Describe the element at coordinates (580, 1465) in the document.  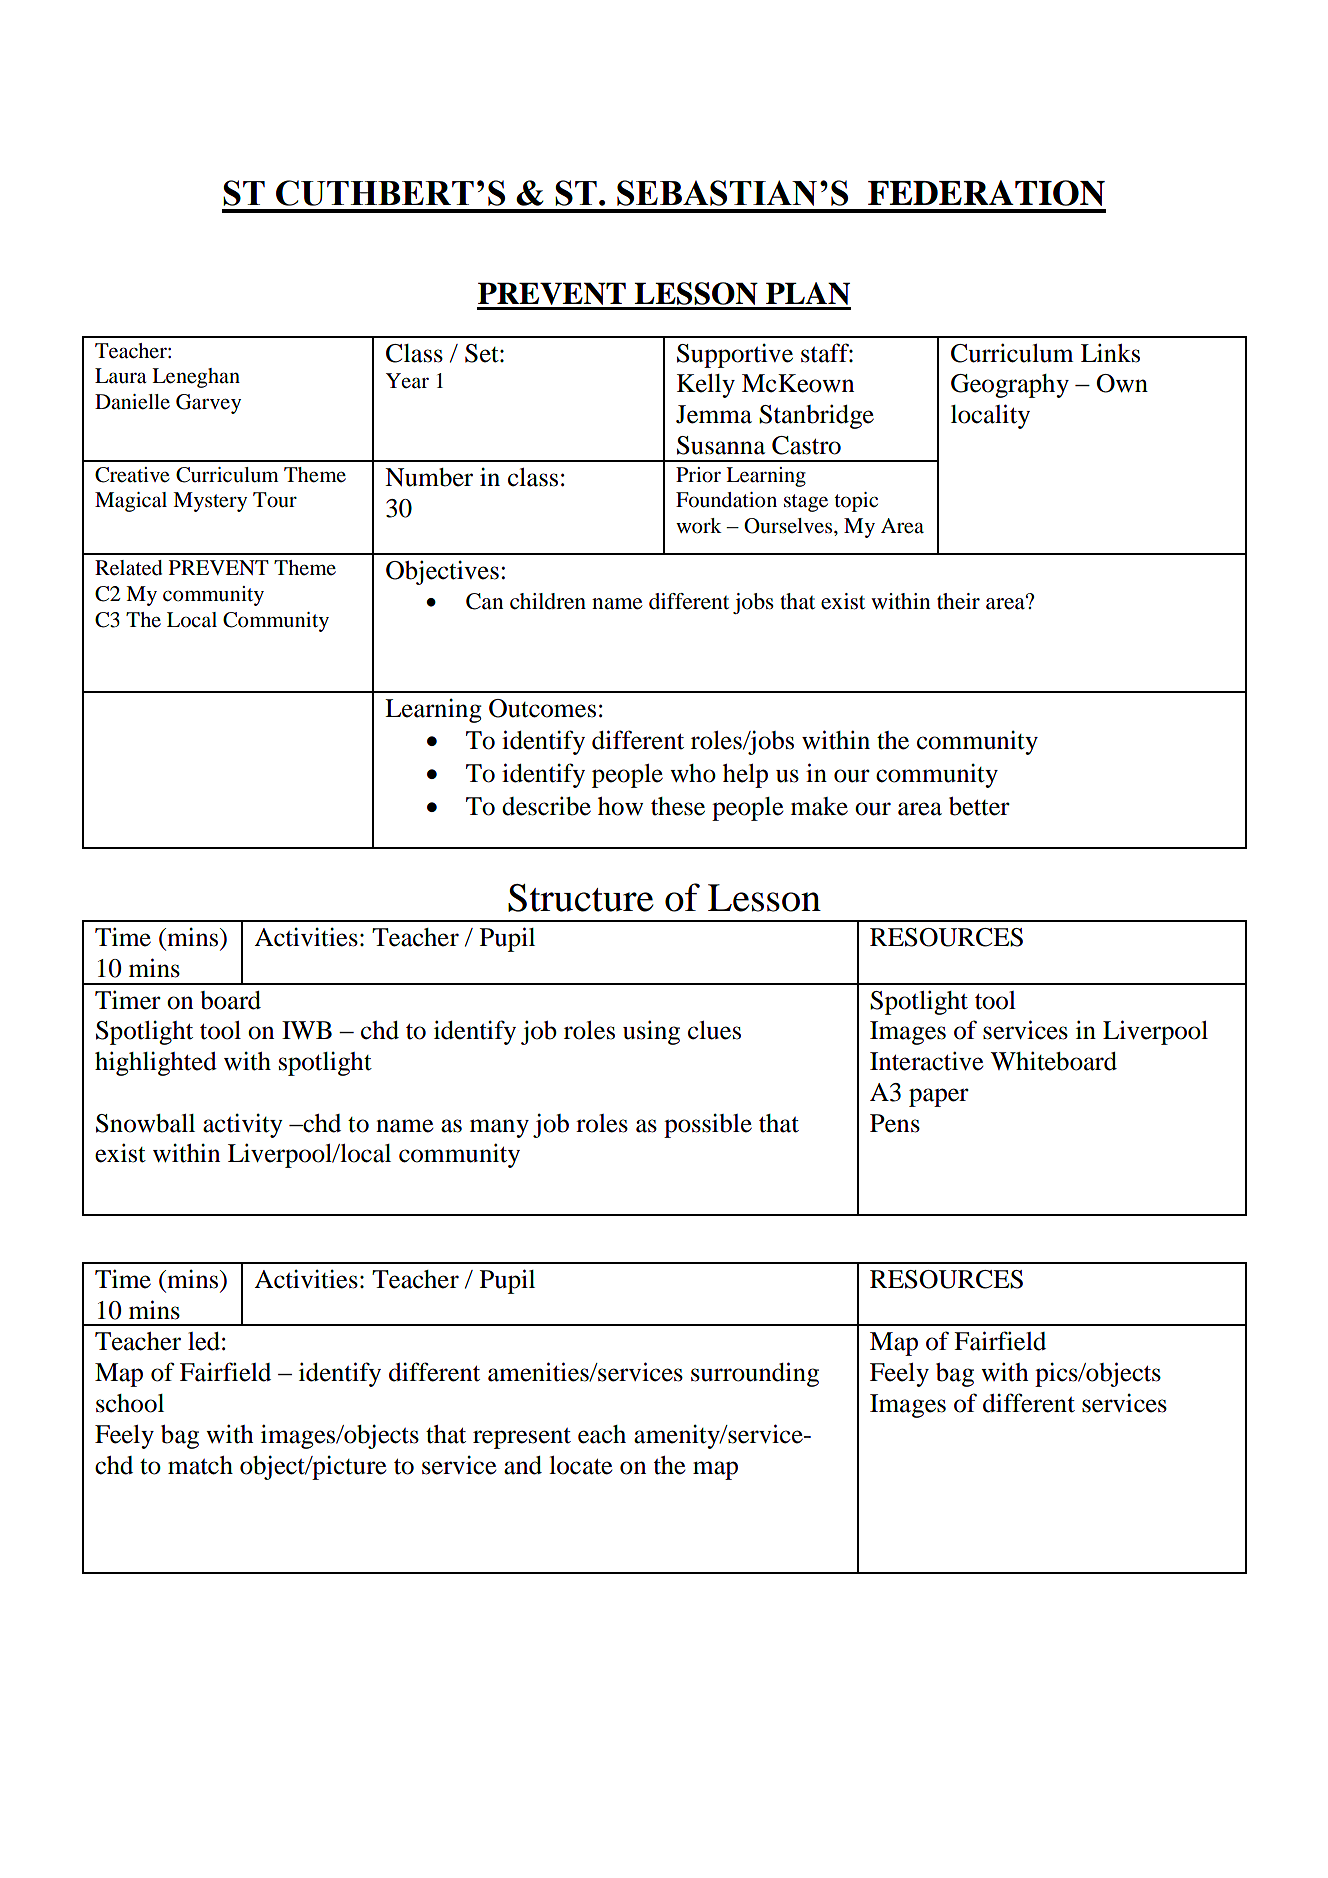
I see `locate` at that location.
